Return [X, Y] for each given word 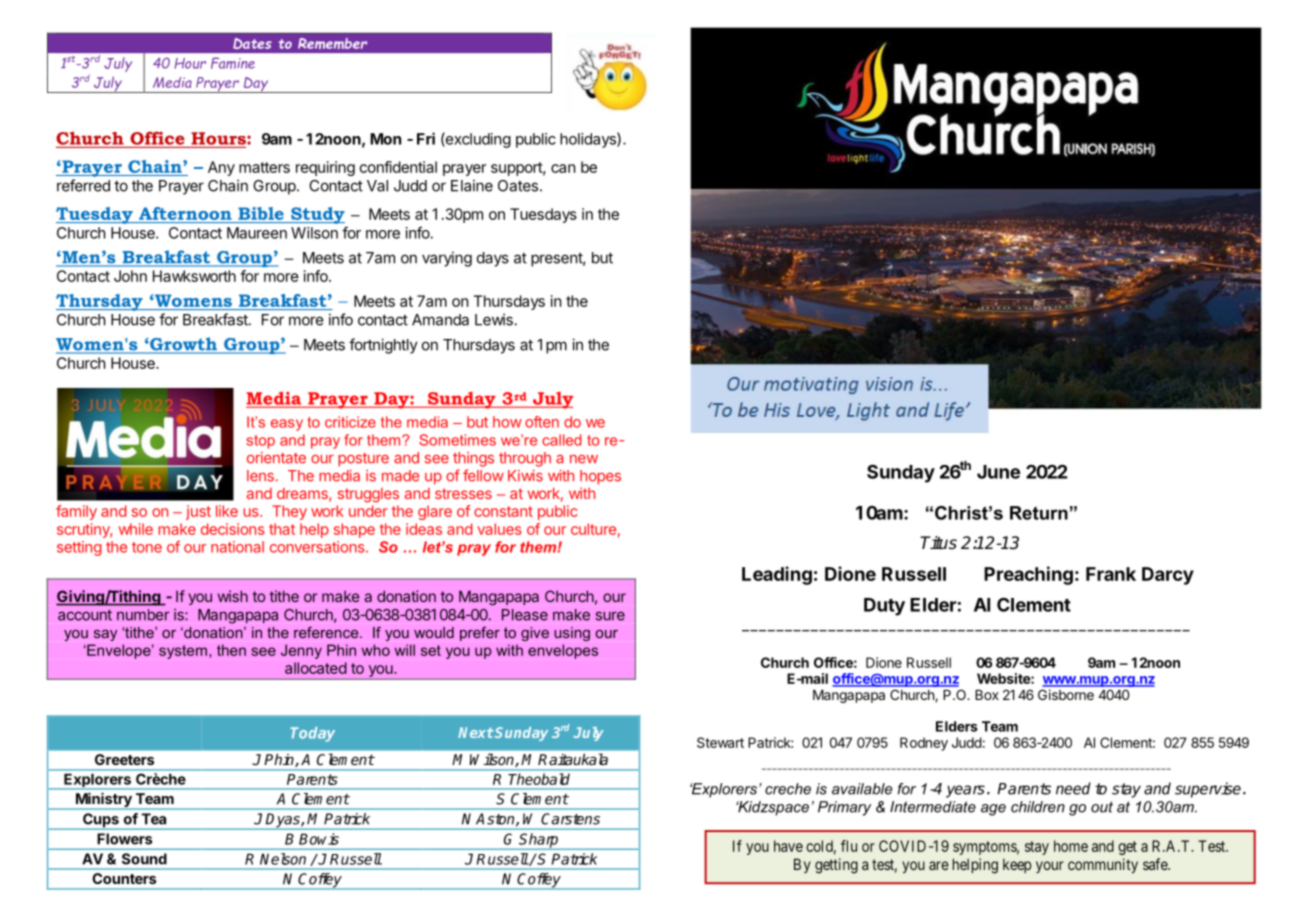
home [1071, 846]
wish [233, 596]
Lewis [494, 319]
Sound [144, 859]
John [130, 276]
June [998, 472]
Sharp [539, 841]
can [563, 168]
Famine [233, 63]
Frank [1111, 574]
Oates [518, 186]
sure [610, 616]
